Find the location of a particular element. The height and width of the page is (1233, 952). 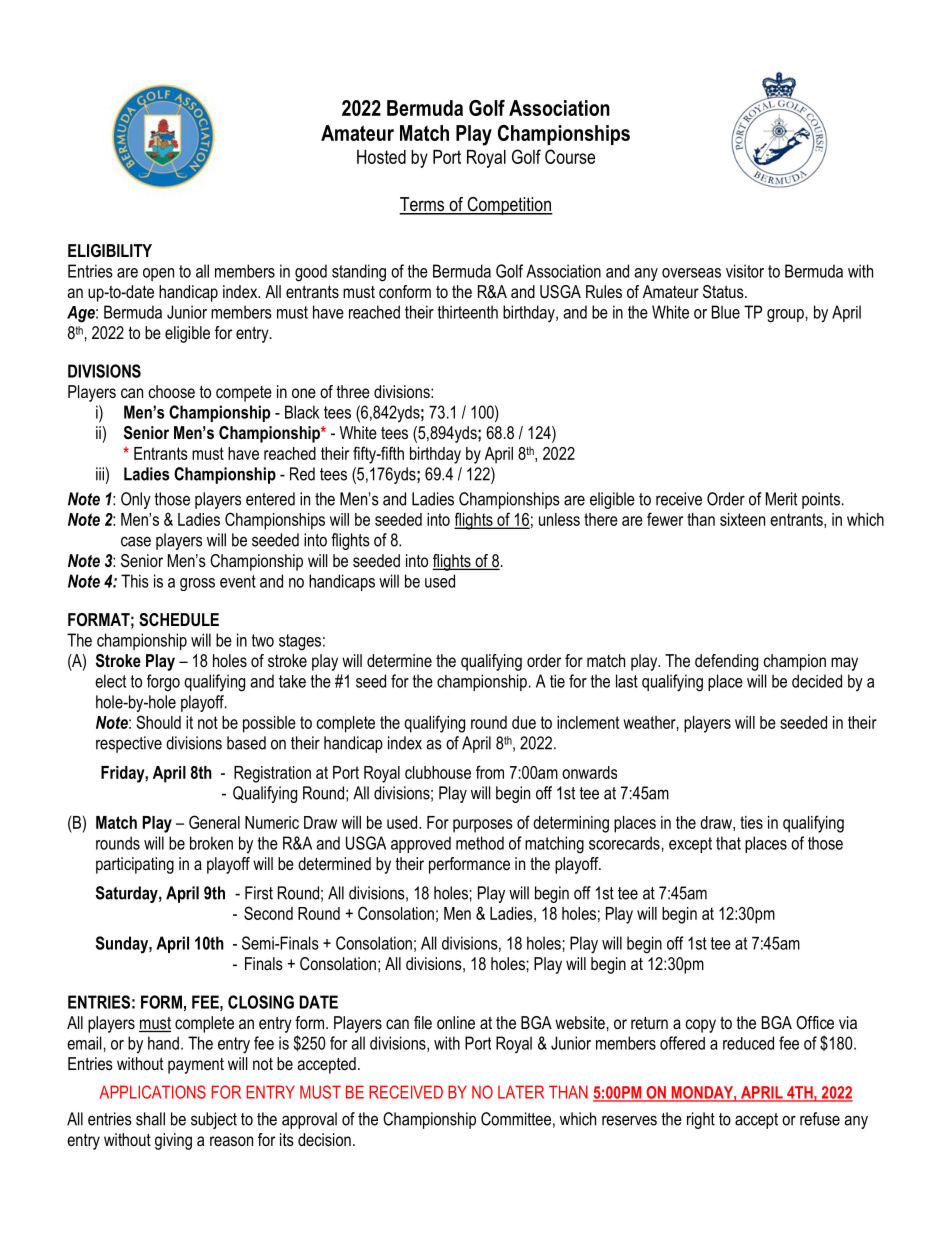

visitor is located at coordinates (745, 271).
